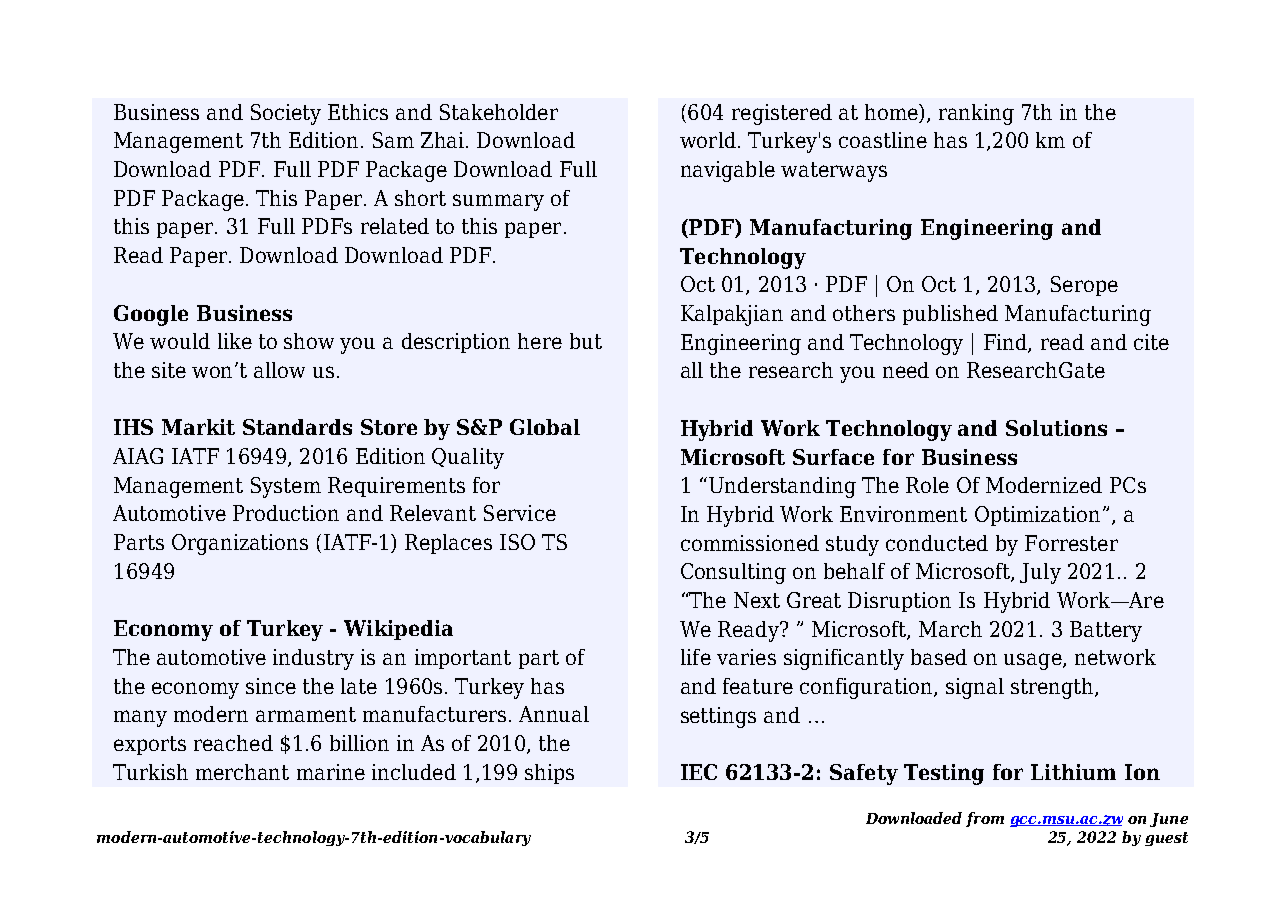 This document has height=906, width=1286. I want to click on from, so click(985, 819).
